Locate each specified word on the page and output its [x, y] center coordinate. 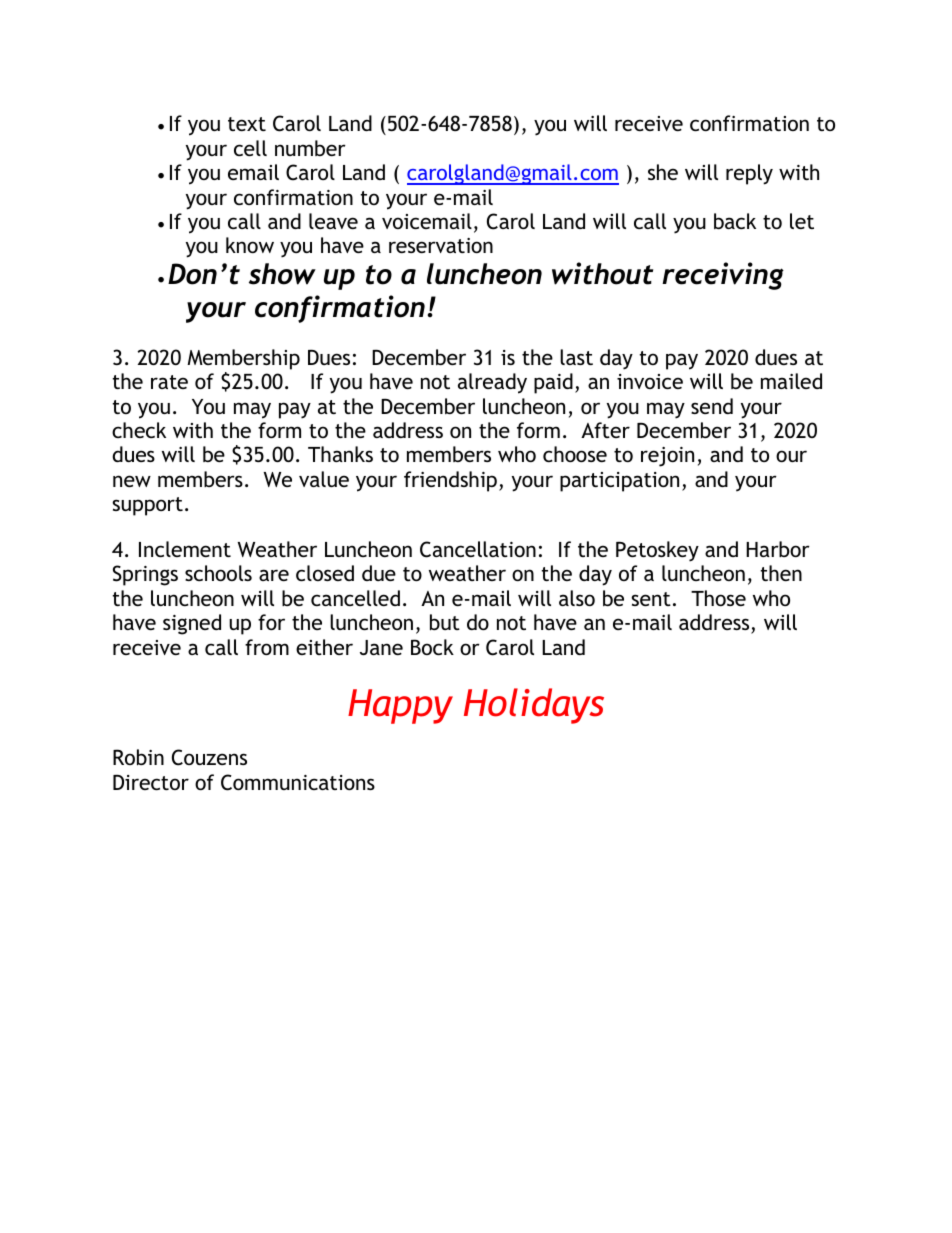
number [310, 148]
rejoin [667, 457]
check [139, 430]
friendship [450, 481]
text [247, 124]
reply [749, 174]
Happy [400, 706]
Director [151, 782]
